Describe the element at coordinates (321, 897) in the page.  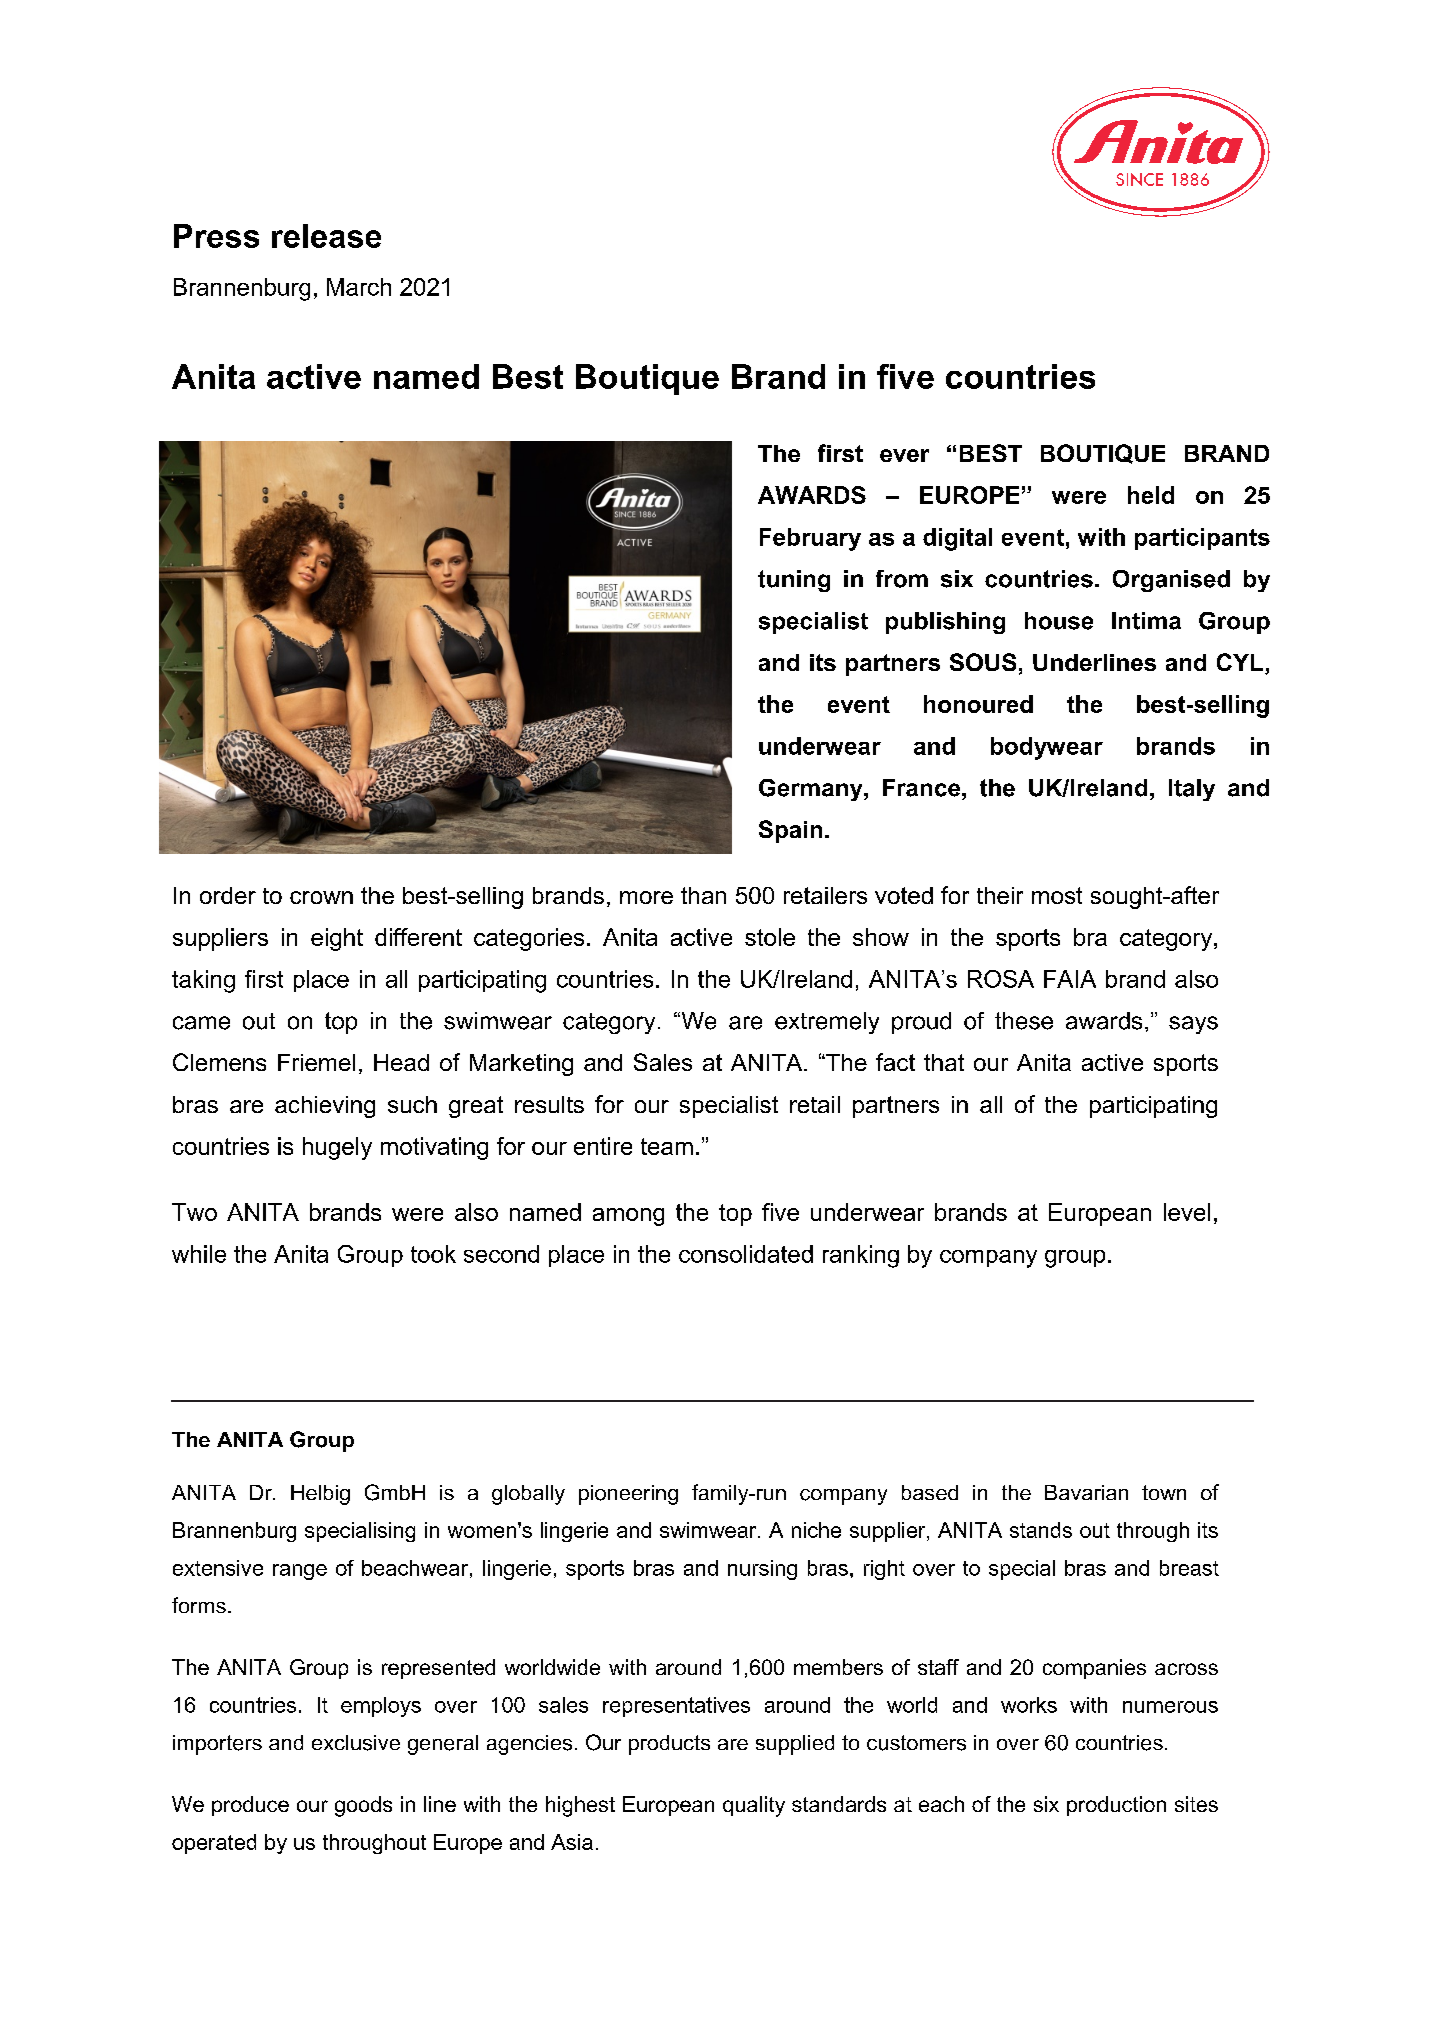
I see `crown` at that location.
